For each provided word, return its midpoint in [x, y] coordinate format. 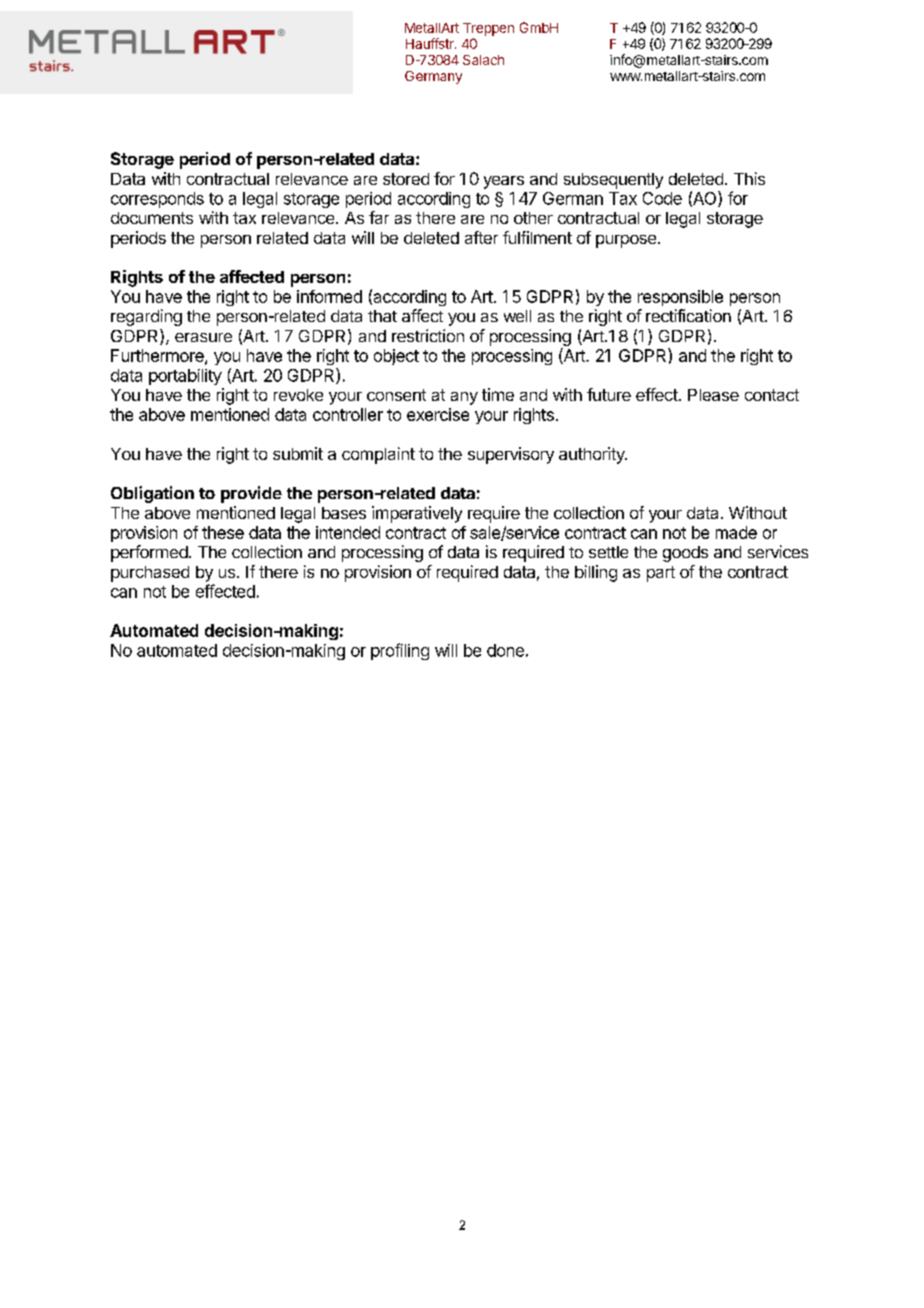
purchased [150, 574]
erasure [203, 337]
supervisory [511, 455]
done [505, 650]
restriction [428, 335]
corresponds [157, 200]
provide [251, 494]
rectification [688, 315]
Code [662, 198]
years [504, 182]
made [736, 532]
